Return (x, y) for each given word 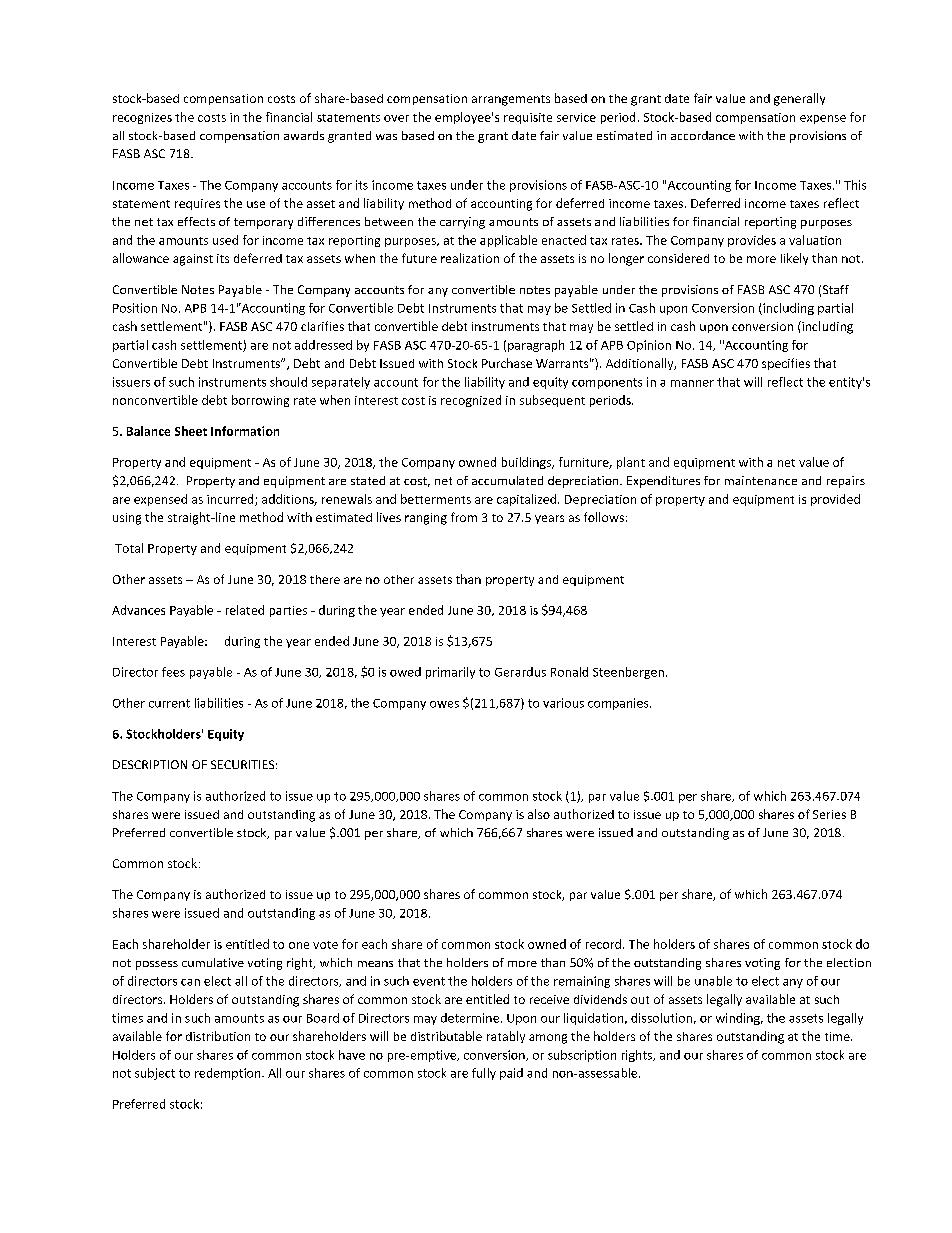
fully (484, 1074)
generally (799, 99)
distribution (218, 1036)
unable (713, 981)
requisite (528, 118)
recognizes (142, 118)
